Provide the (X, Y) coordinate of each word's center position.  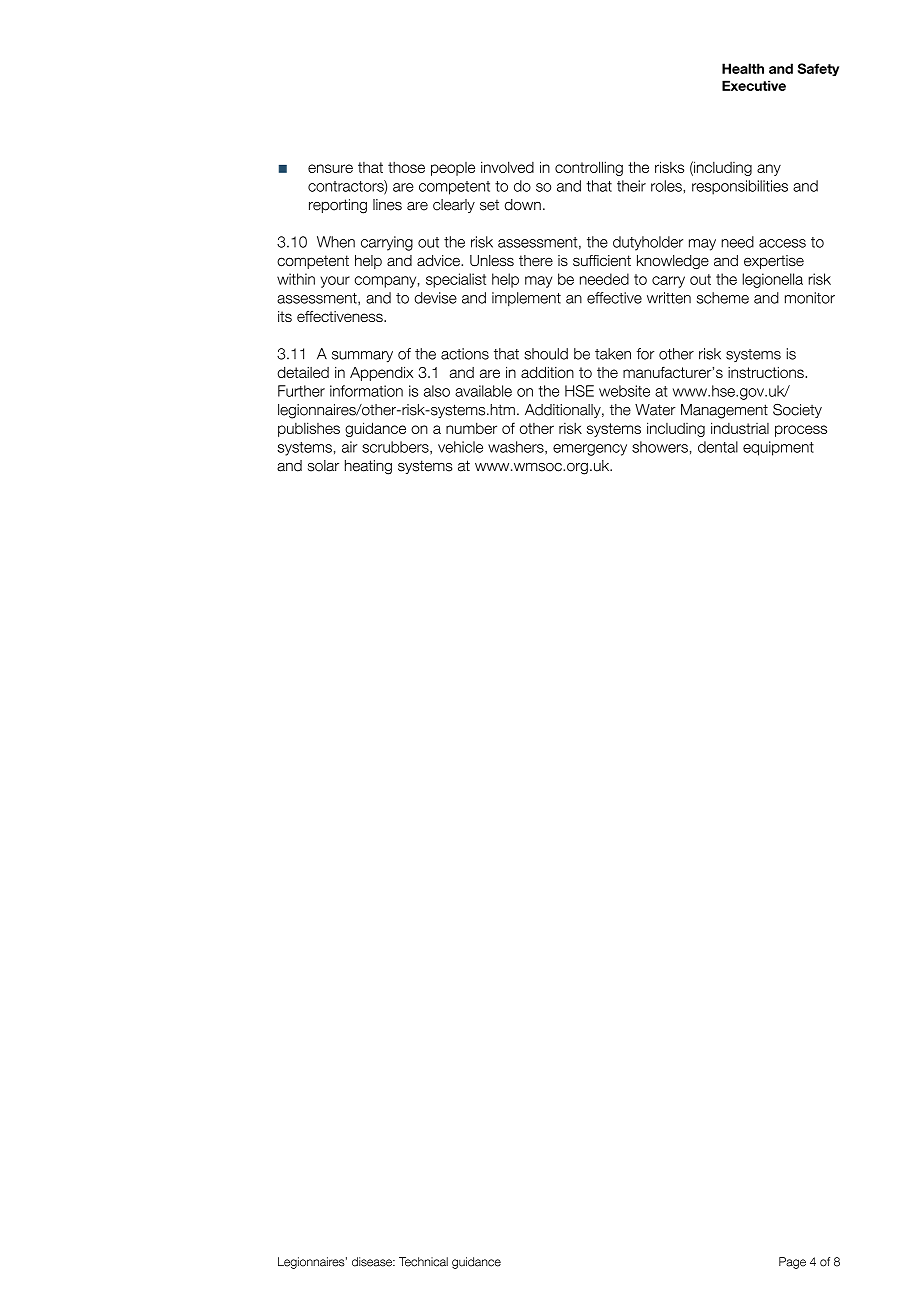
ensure (330, 168)
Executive (754, 85)
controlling (589, 168)
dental (718, 447)
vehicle (460, 447)
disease (373, 1262)
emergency (590, 450)
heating (368, 467)
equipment (778, 448)
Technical (423, 1262)
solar (323, 466)
